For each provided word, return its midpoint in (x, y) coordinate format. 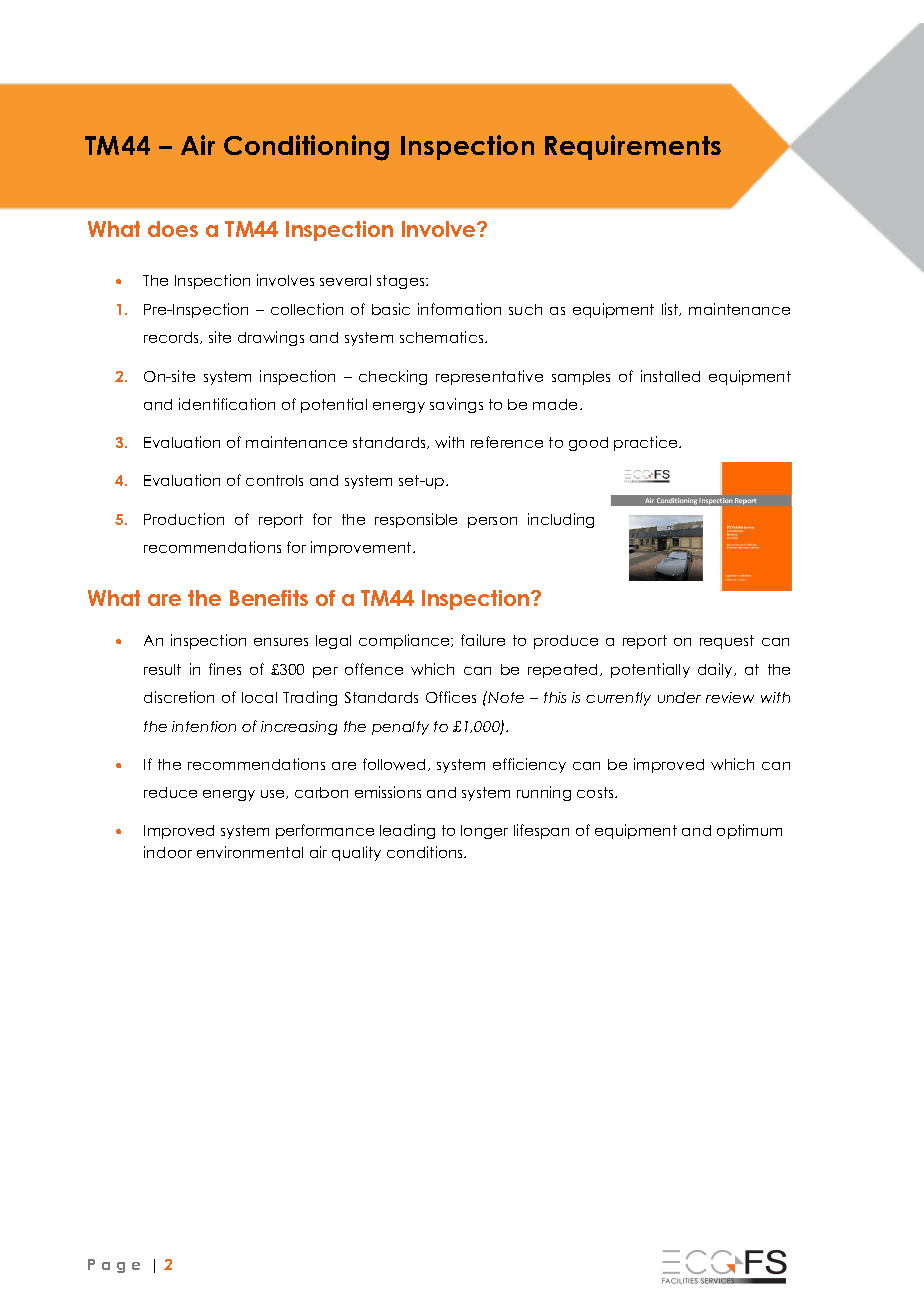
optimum (749, 831)
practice (647, 443)
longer (484, 832)
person (492, 522)
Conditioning (306, 148)
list (671, 309)
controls (274, 480)
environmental (250, 852)
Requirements (633, 147)
